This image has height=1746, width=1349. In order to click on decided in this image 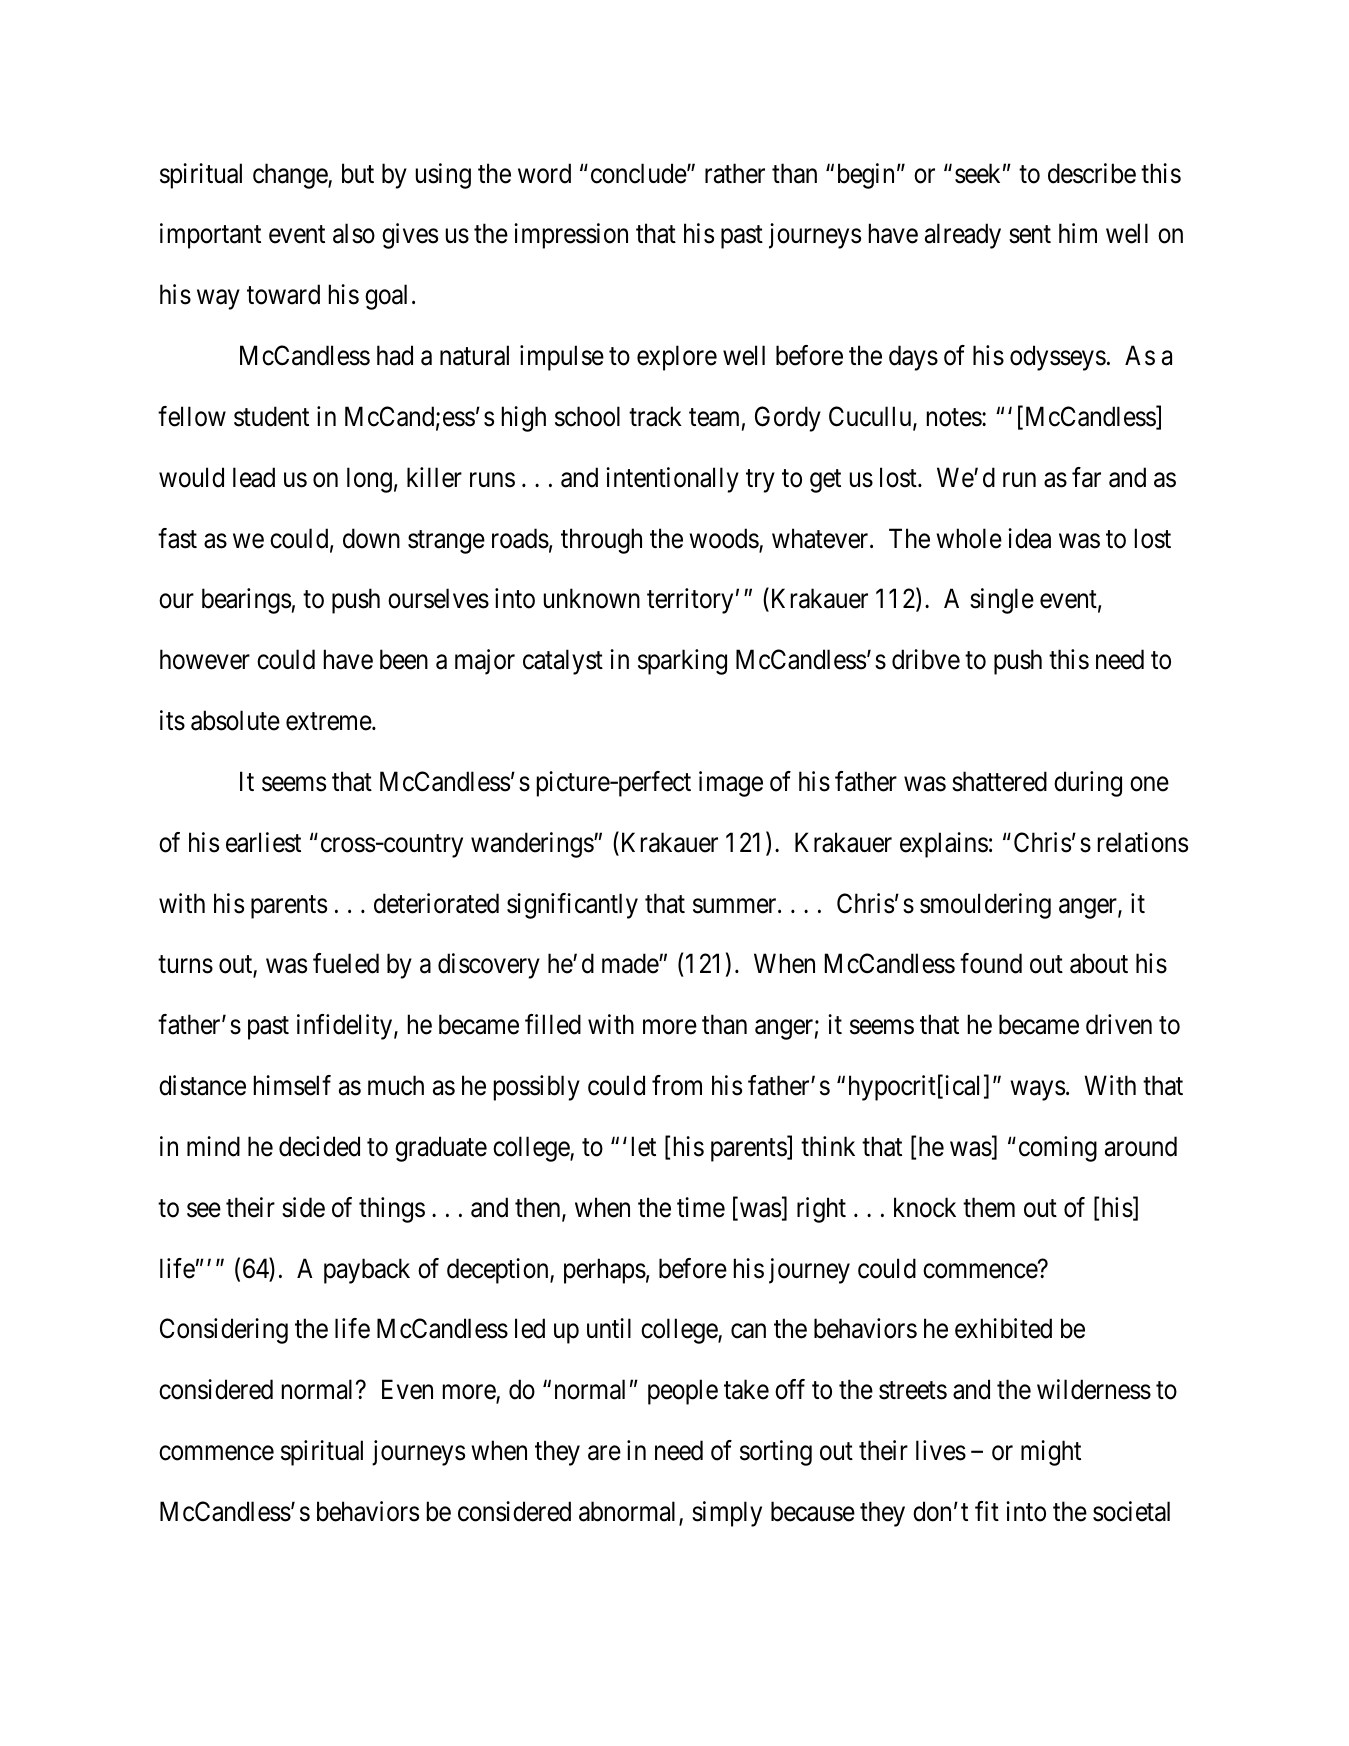, I will do `click(319, 1146)`.
